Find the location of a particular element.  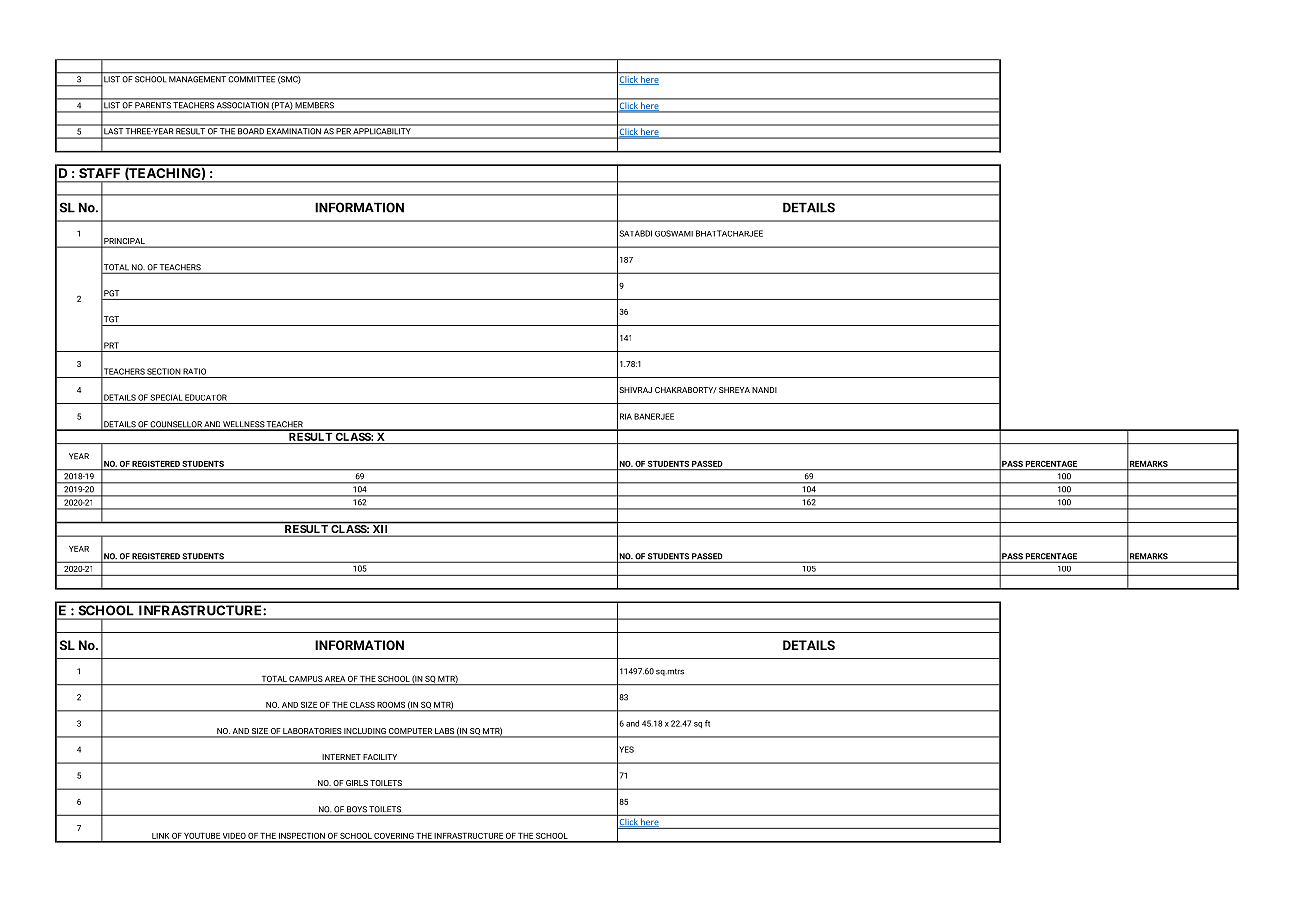

RATIO is located at coordinates (194, 371).
